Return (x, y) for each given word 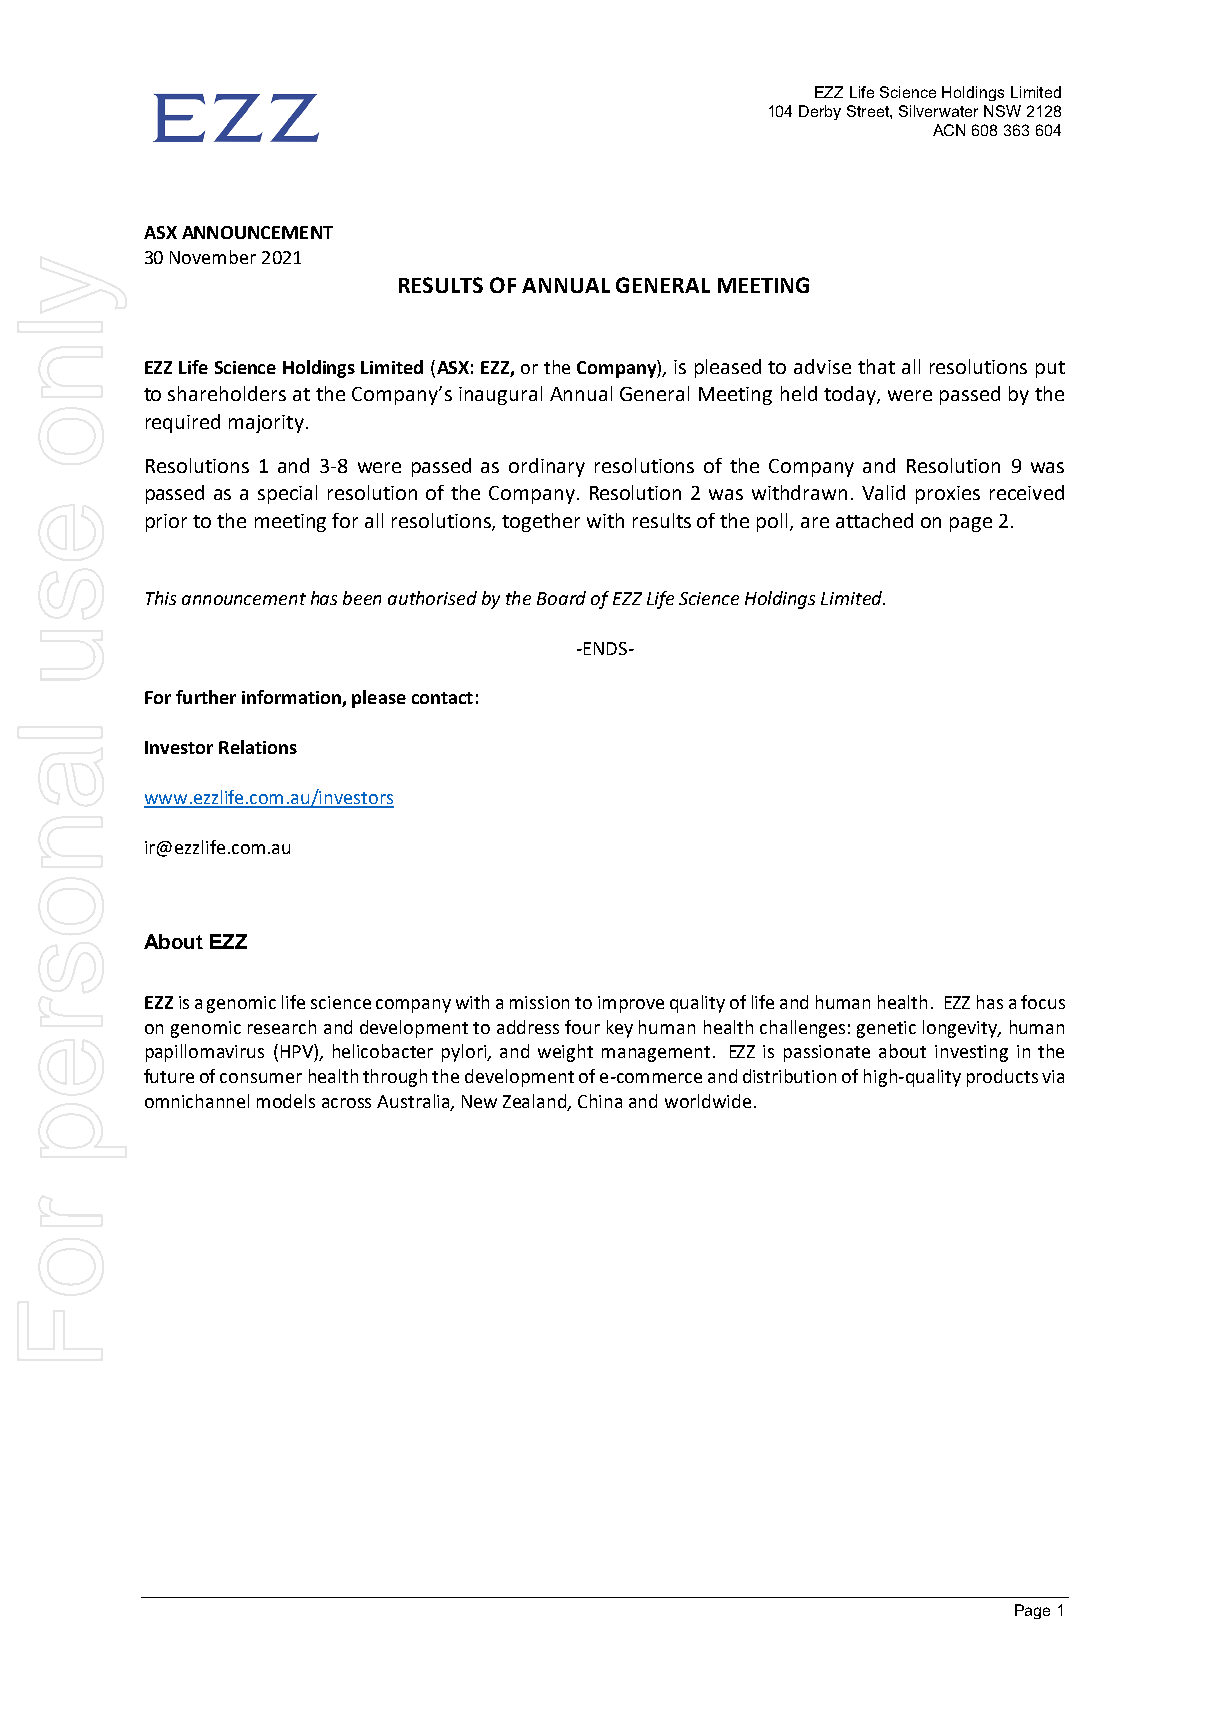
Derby (820, 112)
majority (266, 424)
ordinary (547, 467)
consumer (261, 1078)
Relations (258, 747)
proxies (948, 495)
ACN (949, 130)
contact (442, 698)
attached (874, 520)
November (213, 257)
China (600, 1101)
